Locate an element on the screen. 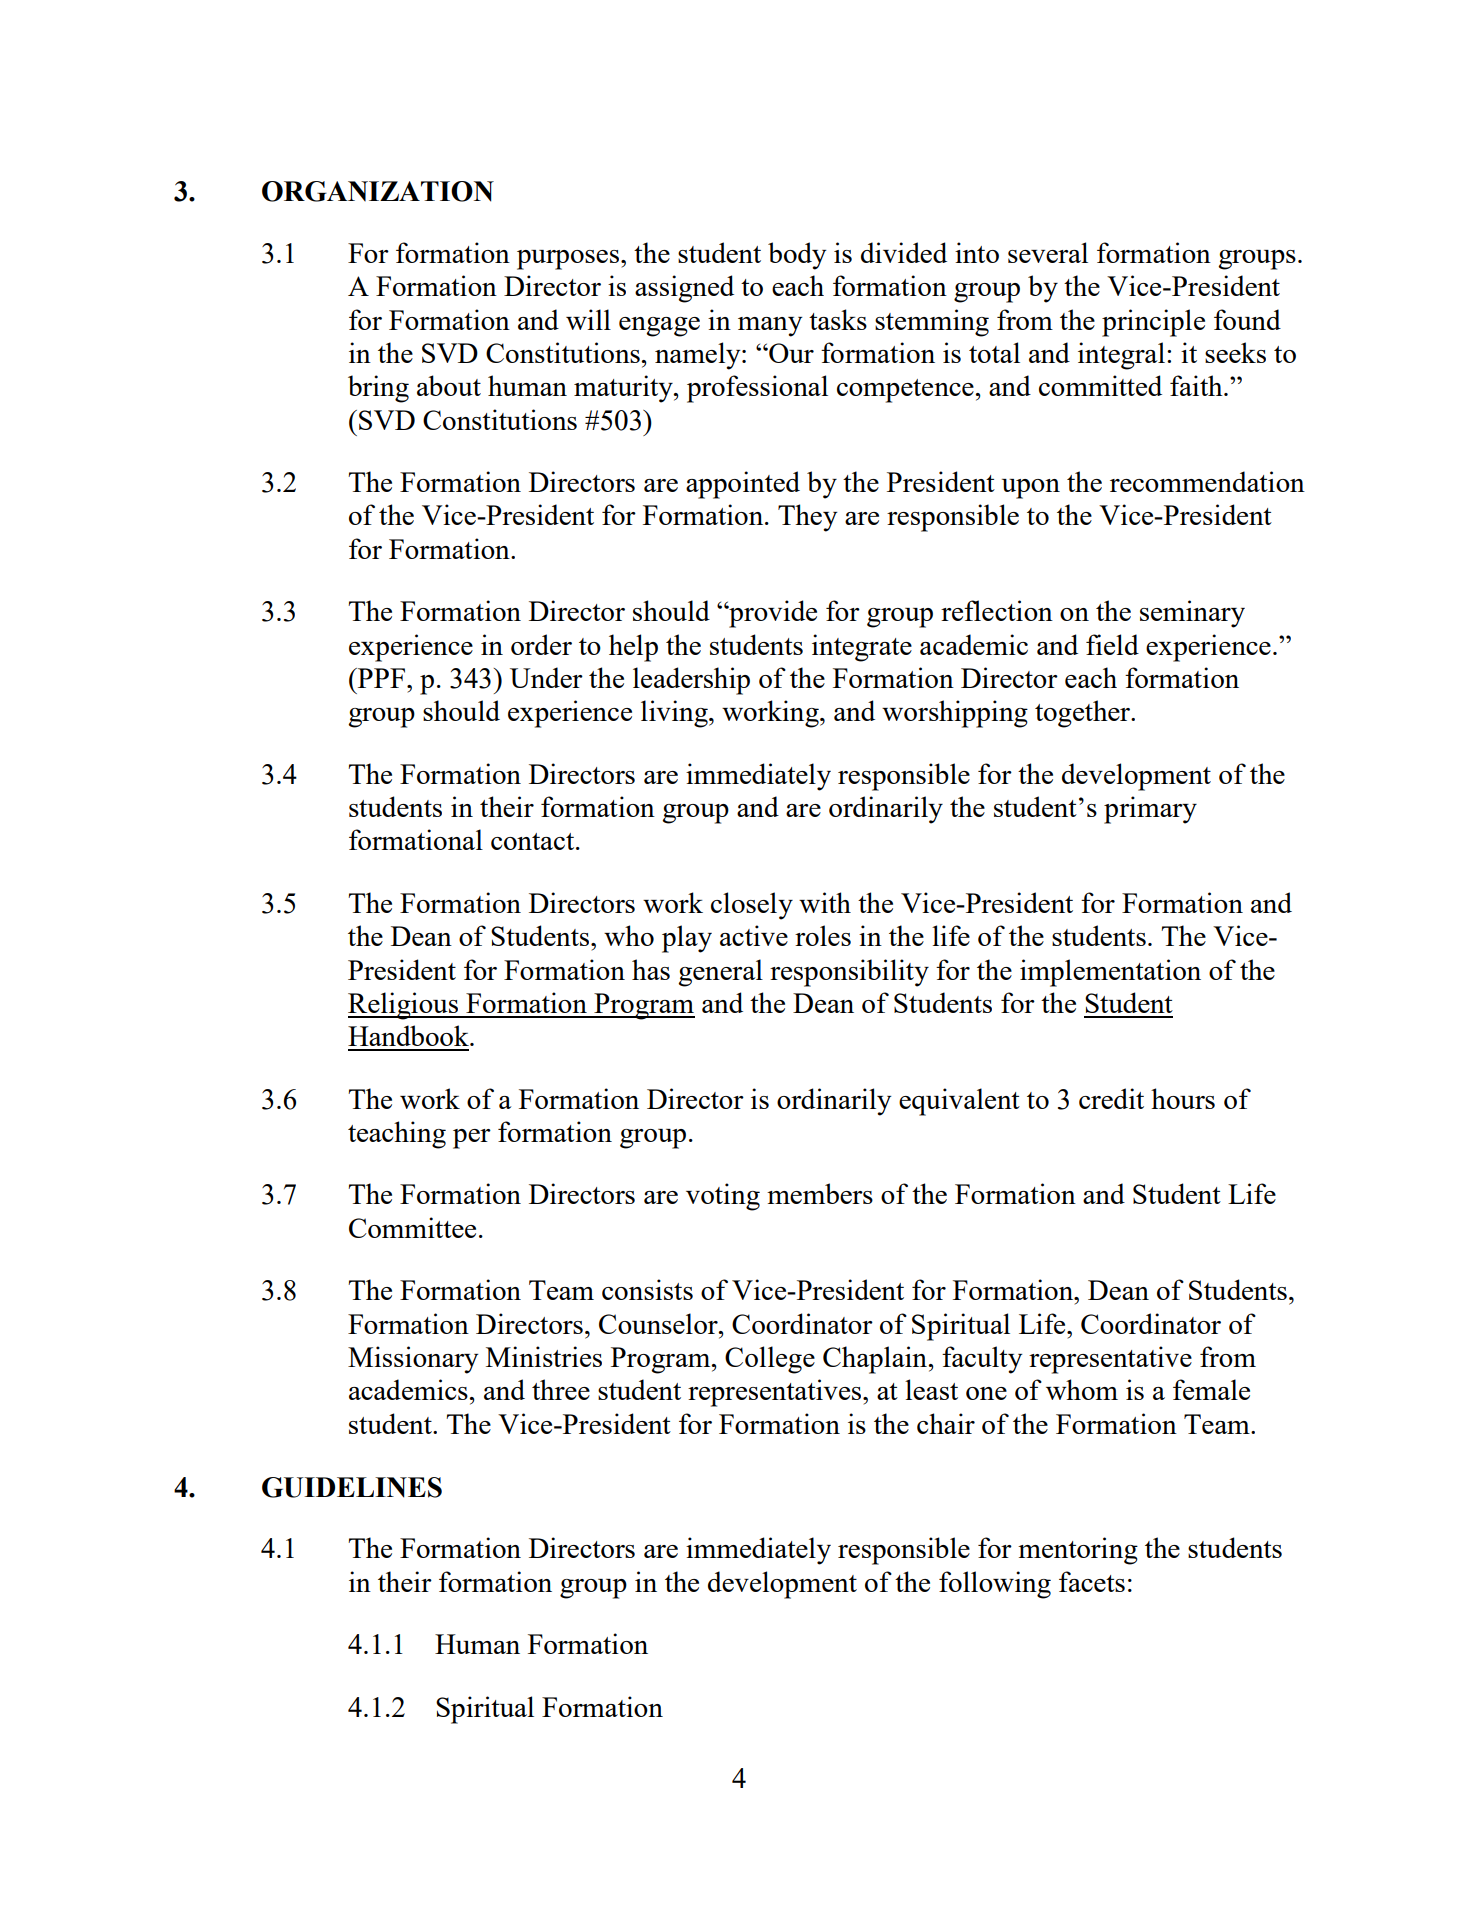 The height and width of the screenshot is (1915, 1479). following is located at coordinates (995, 1585).
